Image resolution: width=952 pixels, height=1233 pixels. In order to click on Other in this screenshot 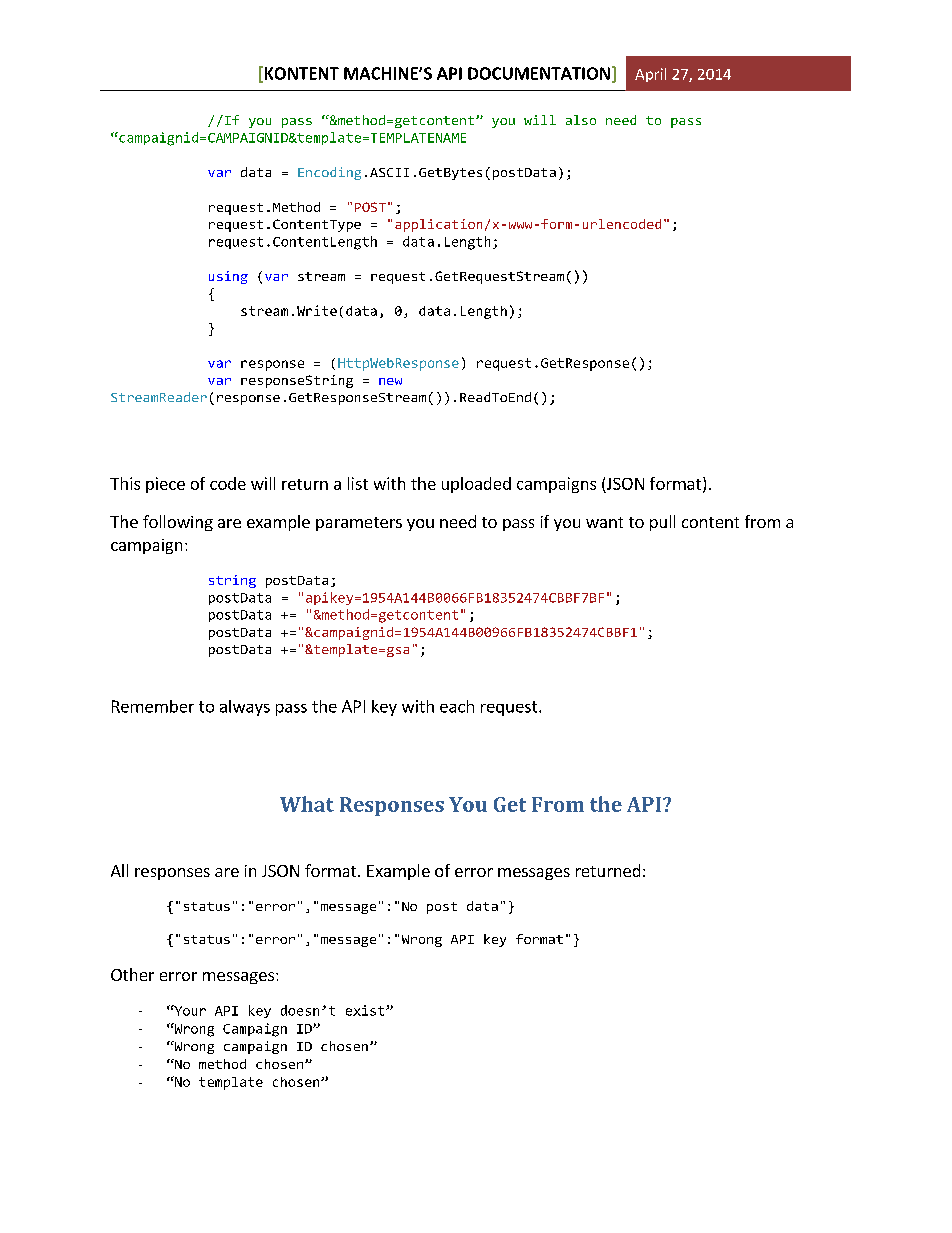, I will do `click(132, 974)`.
